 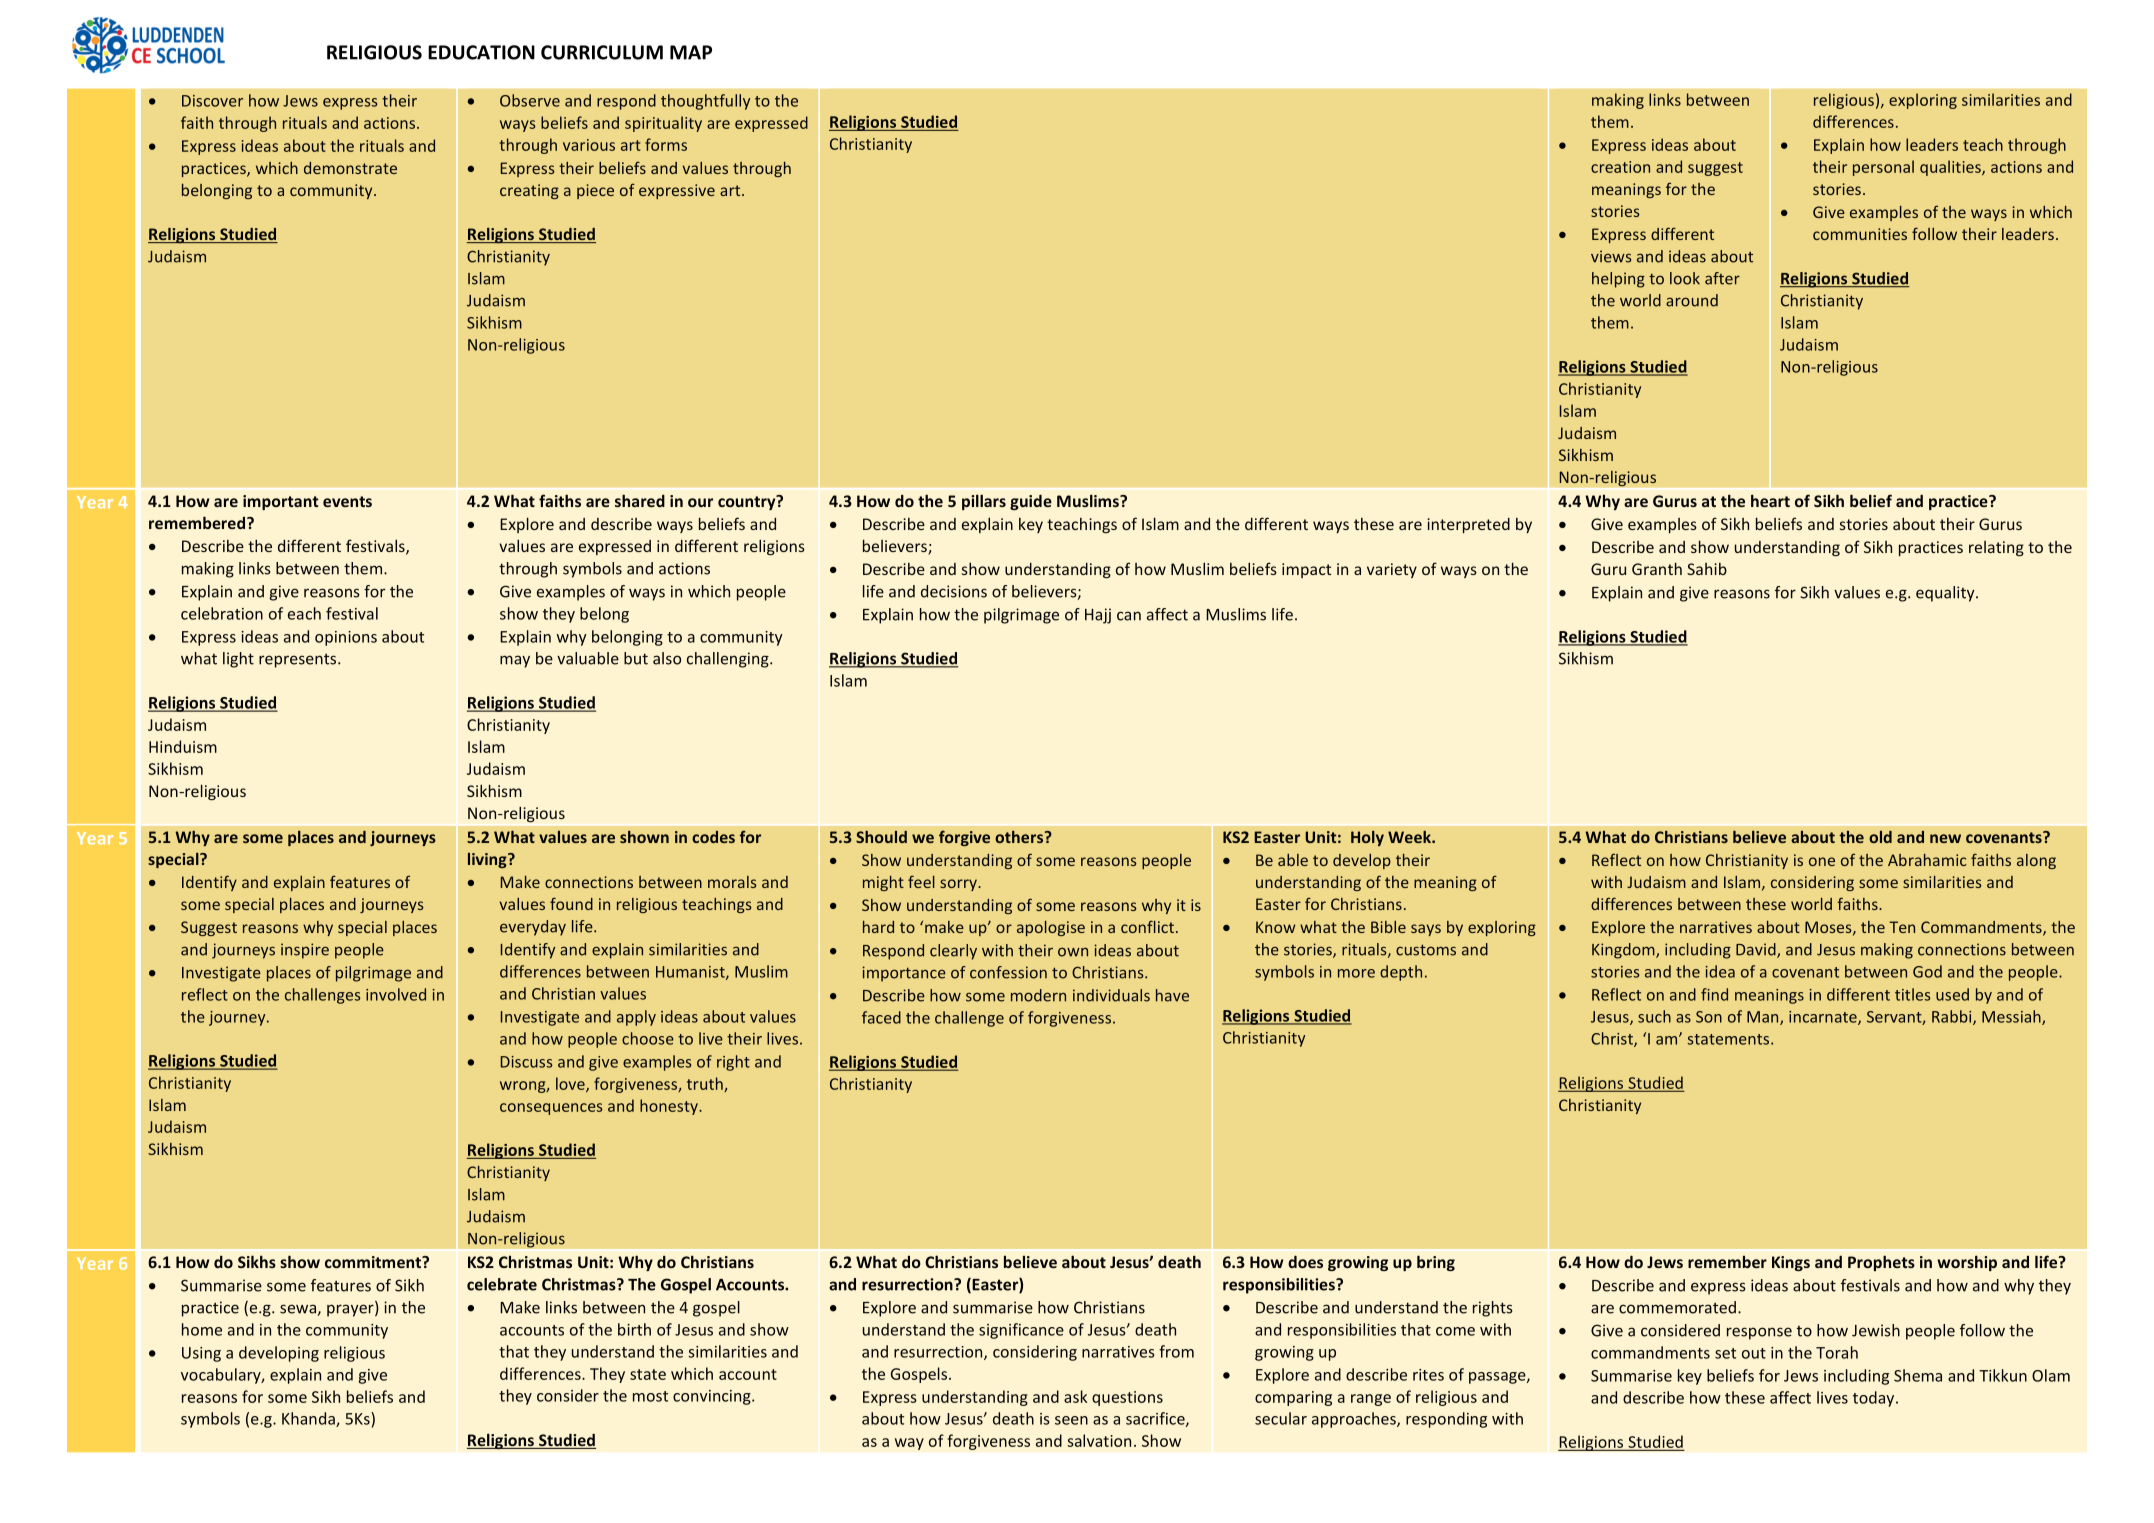 What do you see at coordinates (1757, 950) in the screenshot?
I see `David` at bounding box center [1757, 950].
